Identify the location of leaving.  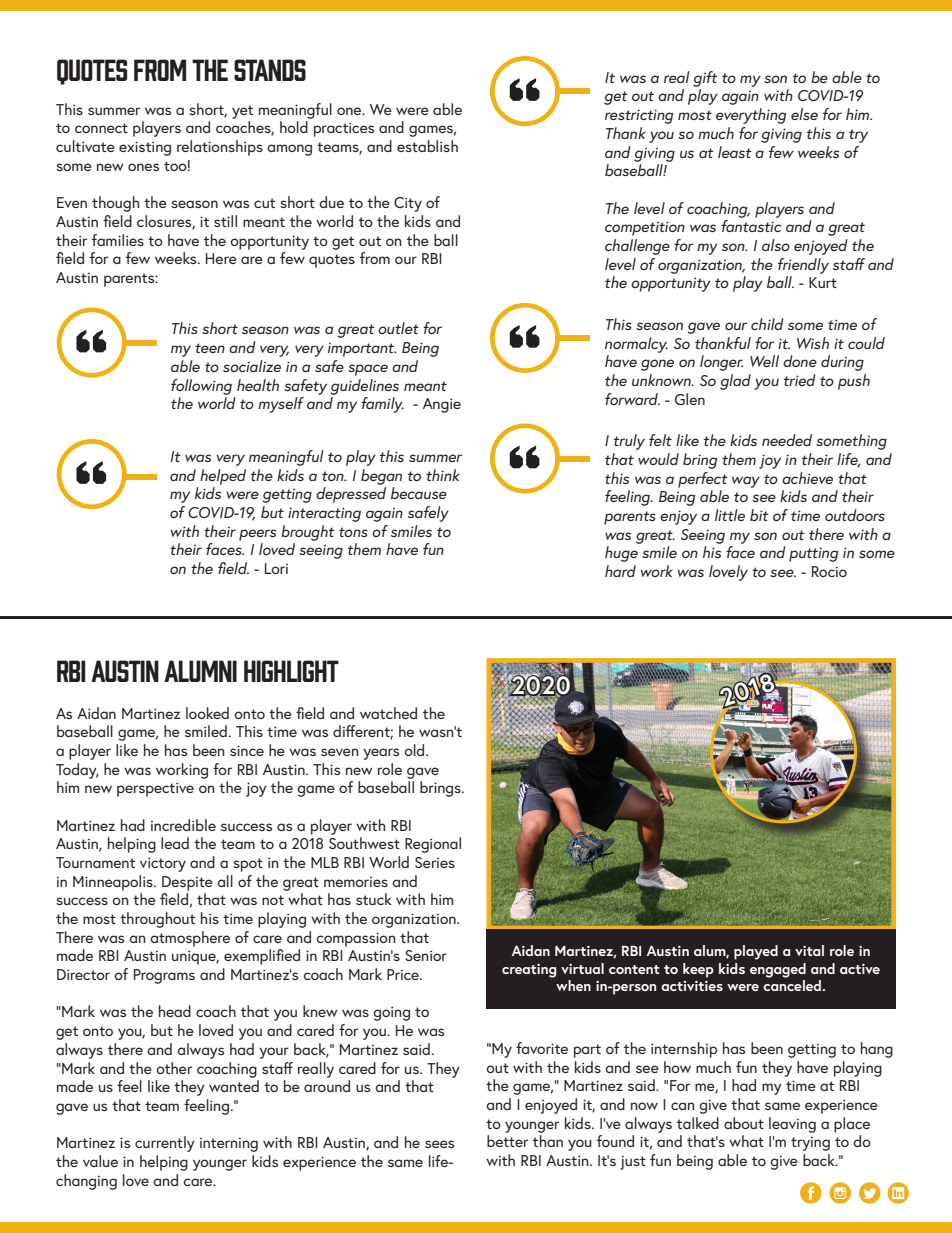
(792, 1125).
